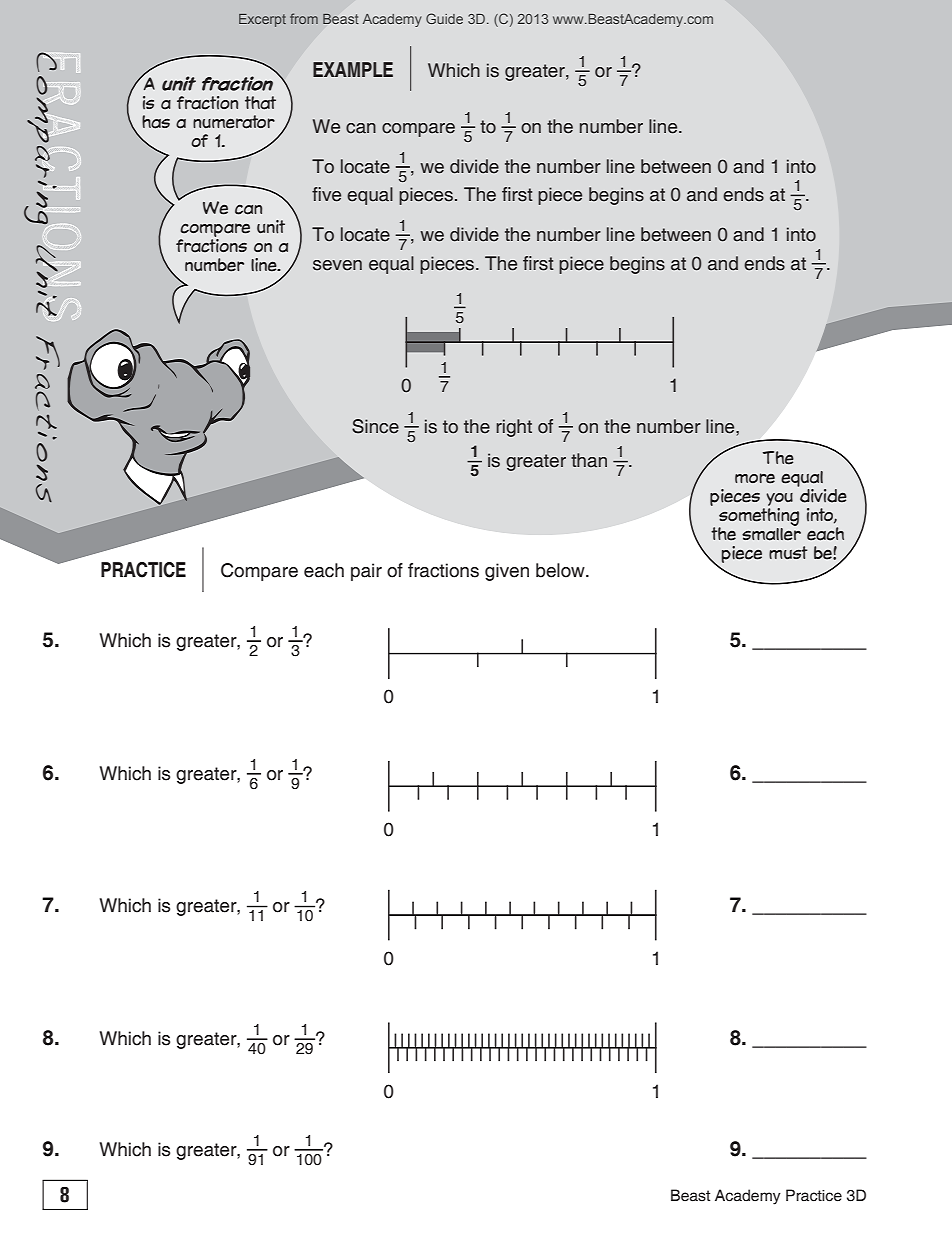  Describe the element at coordinates (337, 265) in the screenshot. I see `seven` at that location.
